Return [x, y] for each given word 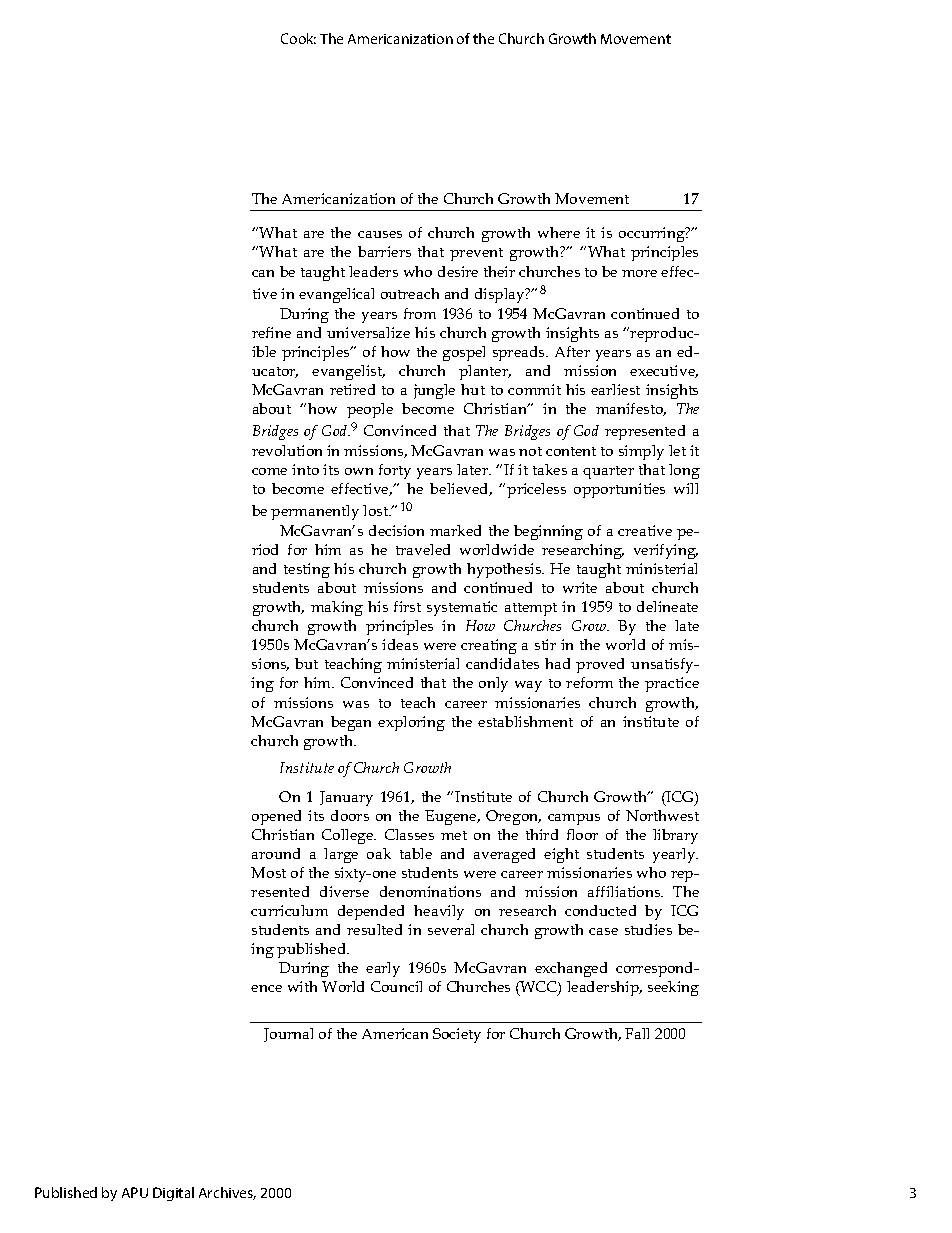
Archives [227, 1193]
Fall [637, 1033]
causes [380, 234]
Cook [298, 38]
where [559, 232]
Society [457, 1035]
